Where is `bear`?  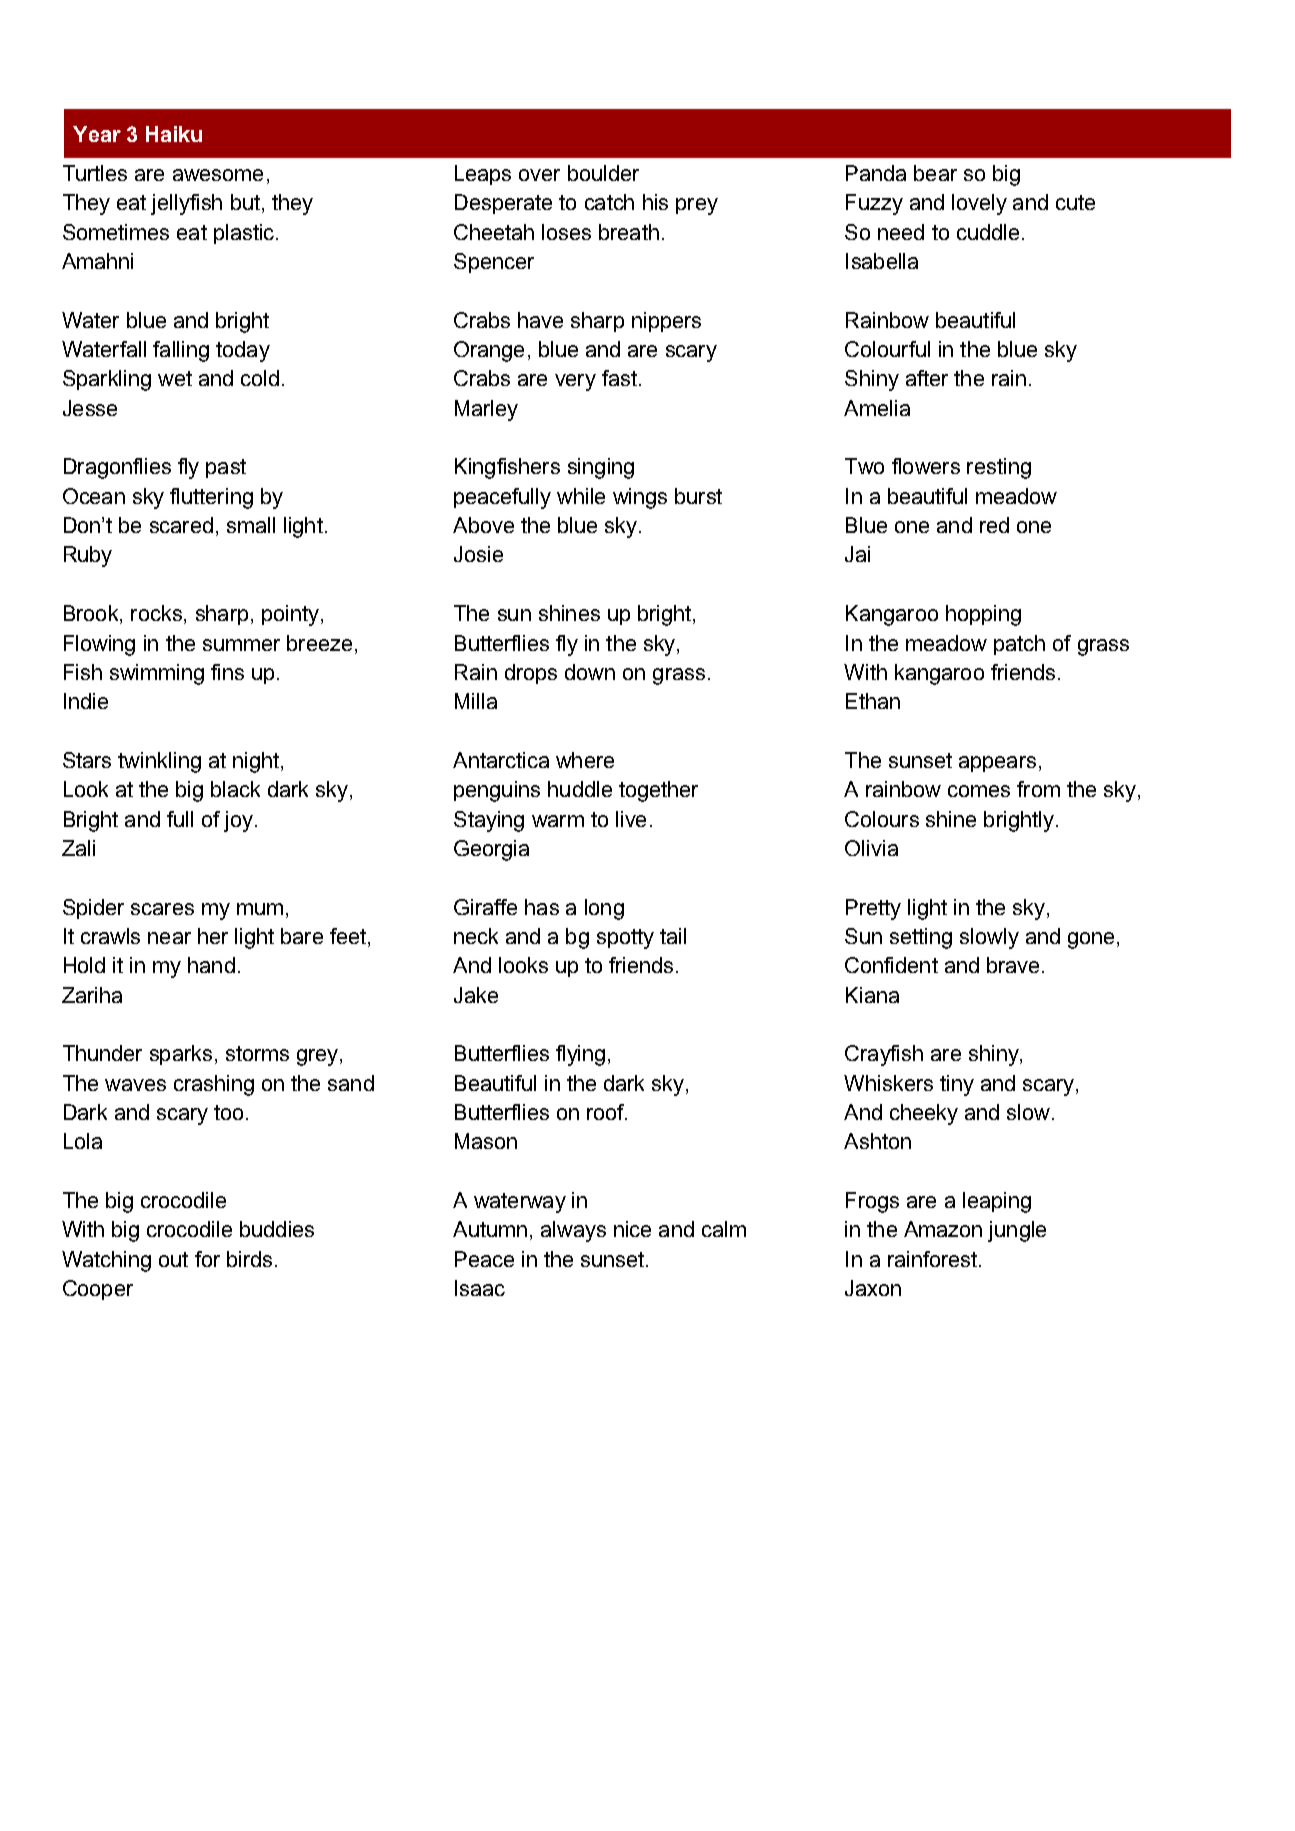 bear is located at coordinates (935, 173).
